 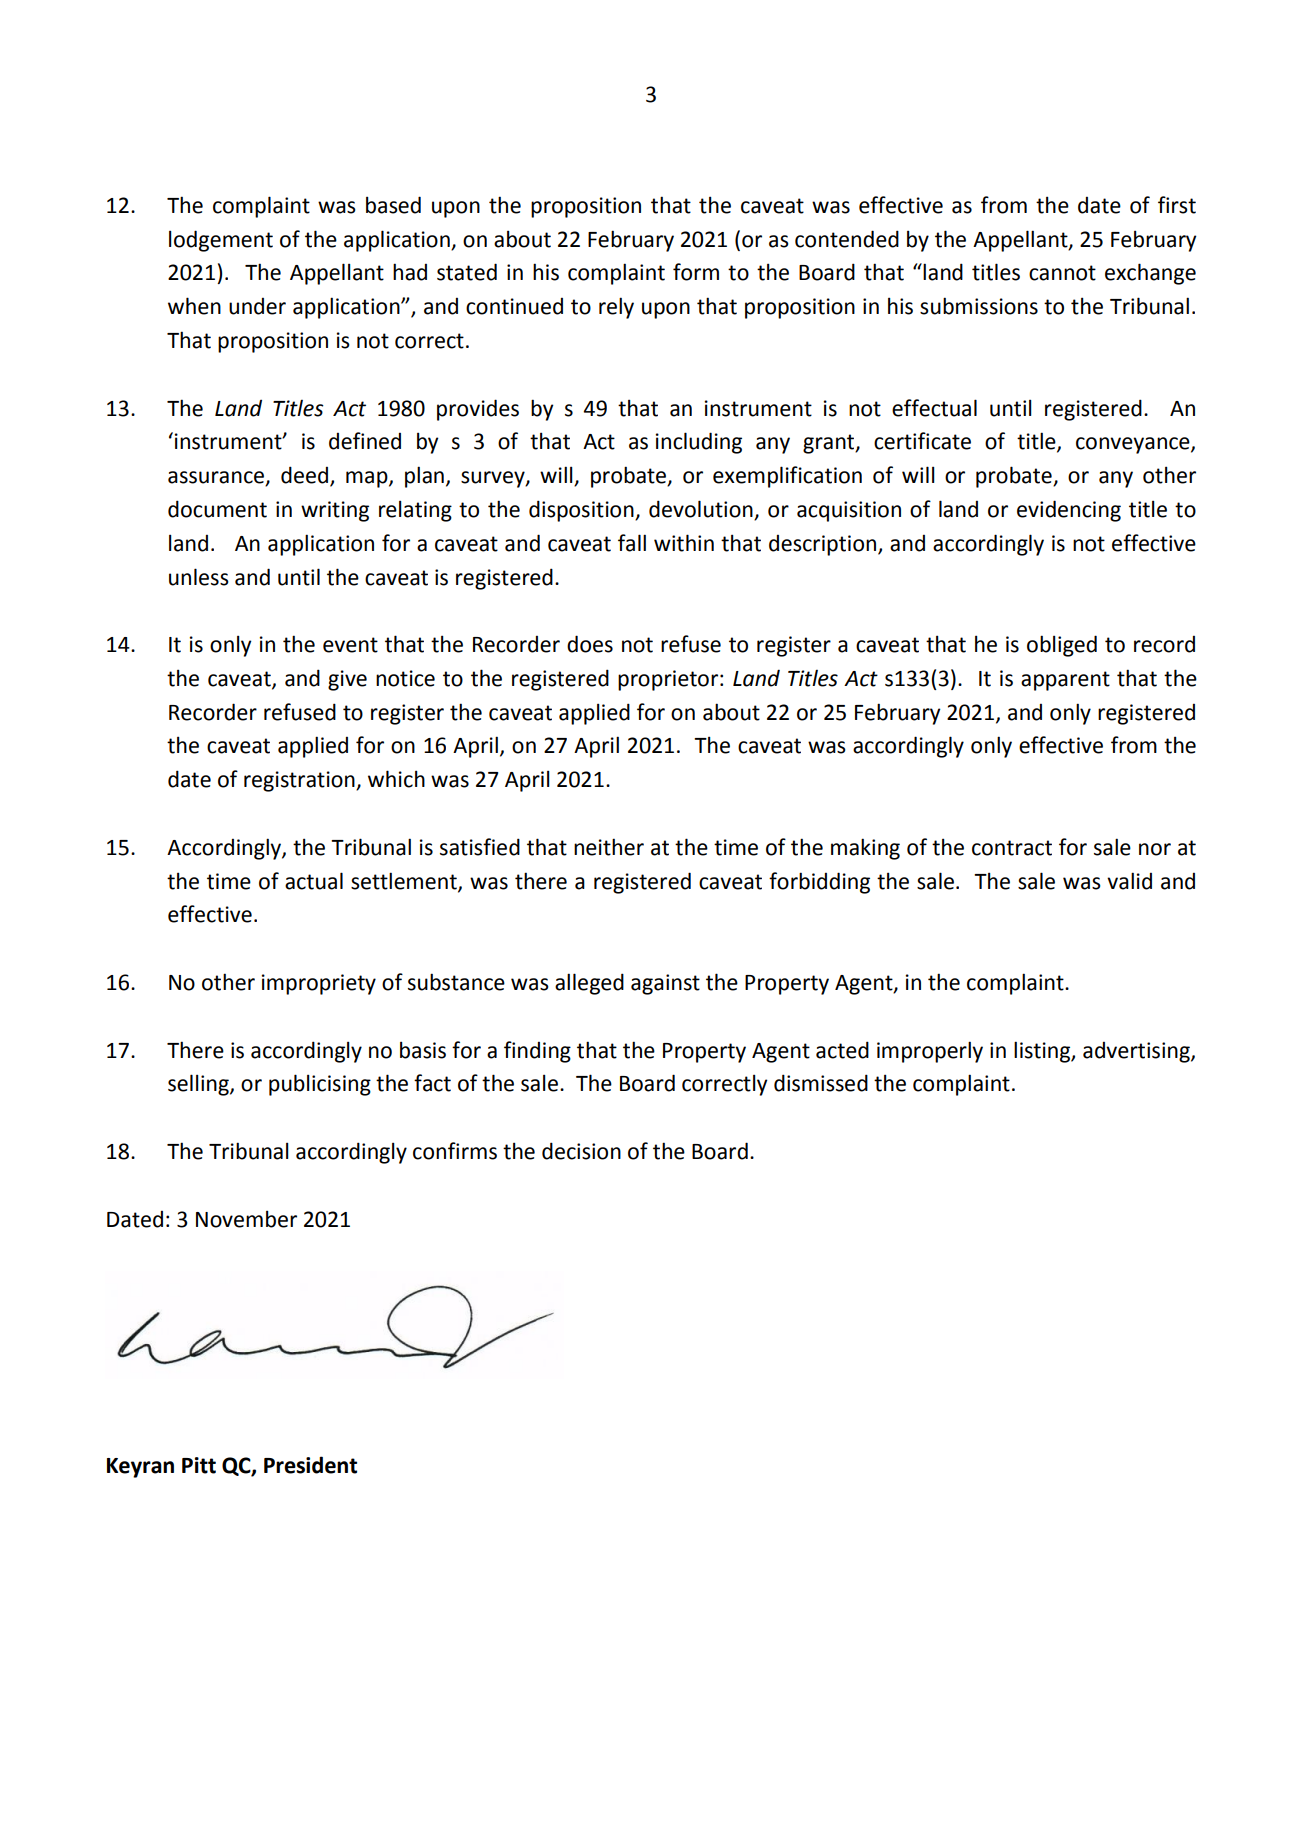 I want to click on obliged, so click(x=1062, y=646).
